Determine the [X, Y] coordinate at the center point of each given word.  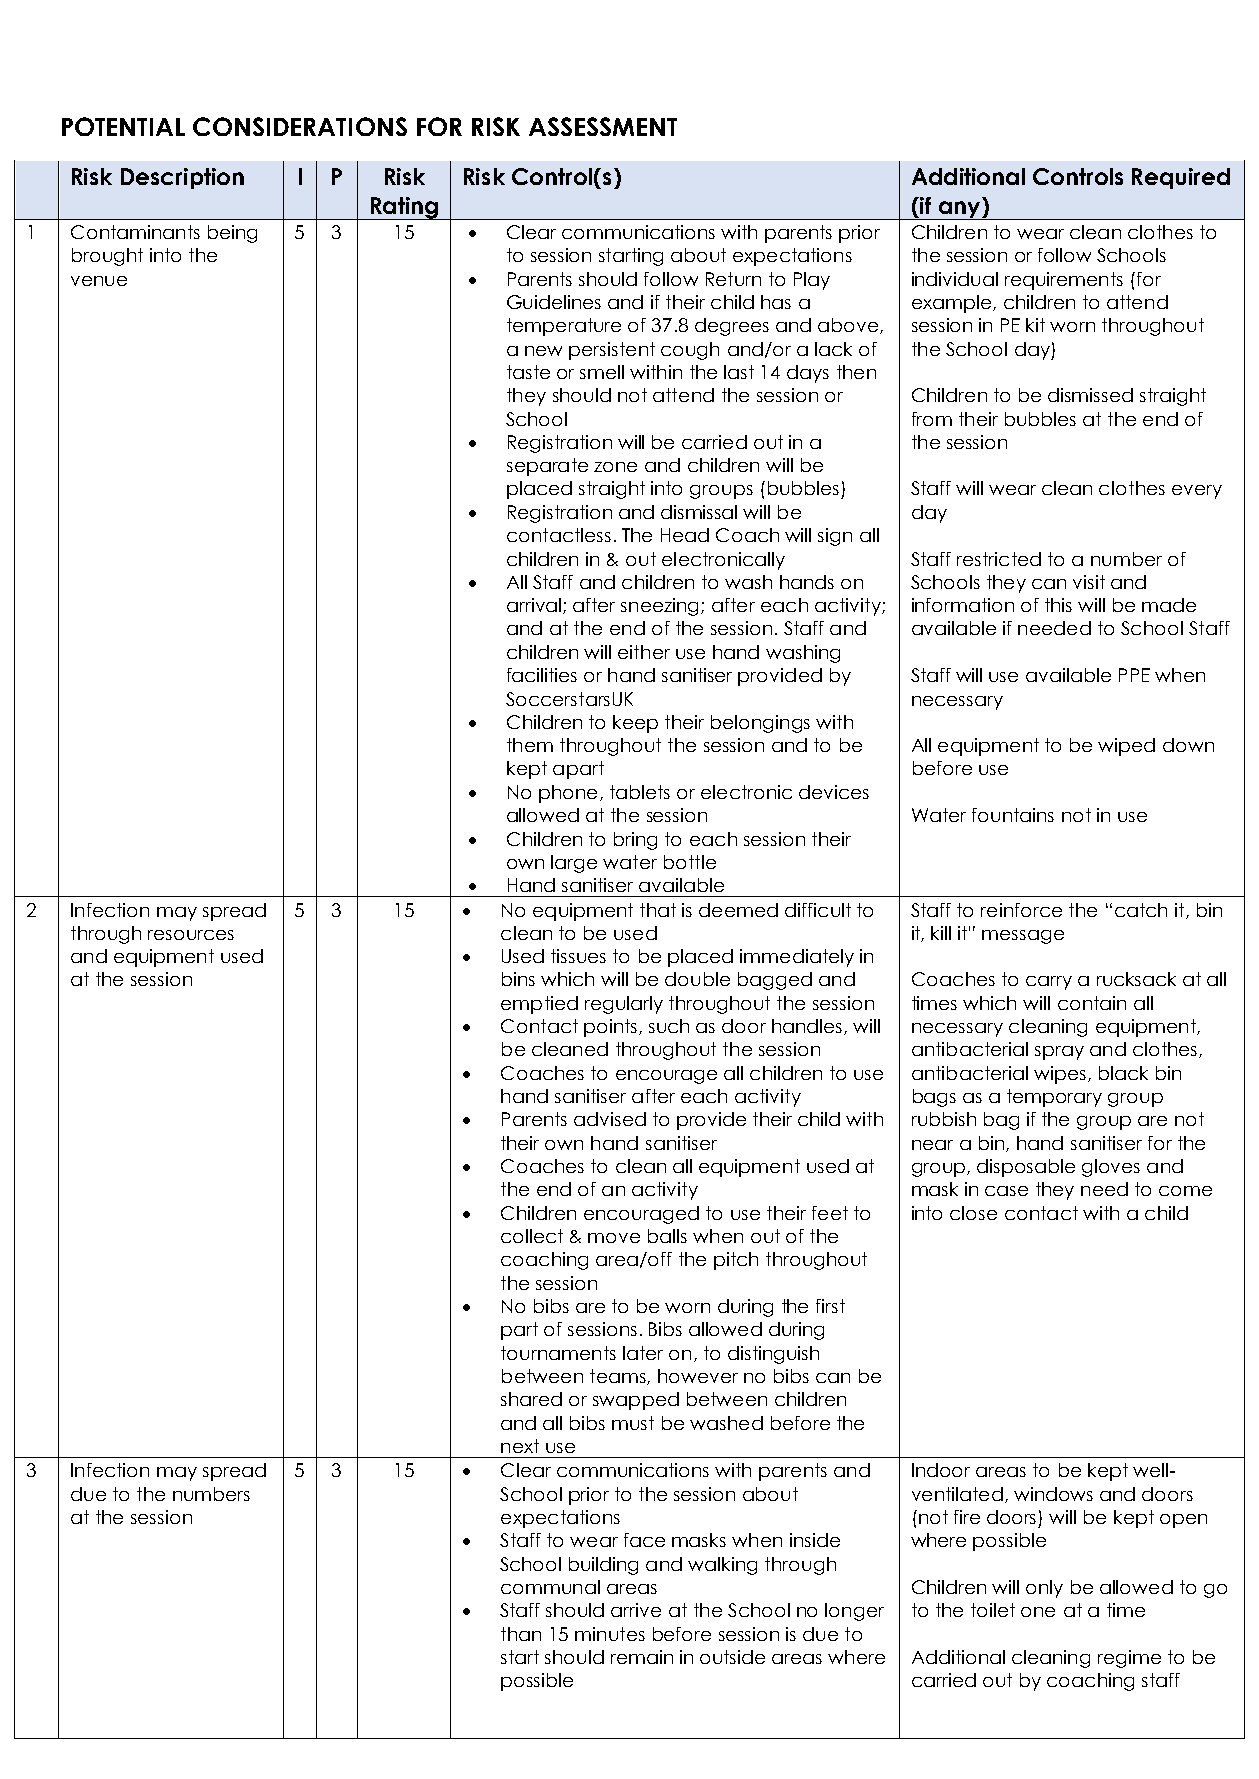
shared [531, 1399]
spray [1059, 1053]
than [521, 1634]
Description [182, 178]
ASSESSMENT [603, 126]
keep [635, 724]
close [973, 1213]
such [669, 1026]
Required [1181, 178]
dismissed [1090, 395]
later [643, 1353]
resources [191, 935]
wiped [1126, 747]
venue [99, 281]
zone [615, 467]
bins [518, 979]
